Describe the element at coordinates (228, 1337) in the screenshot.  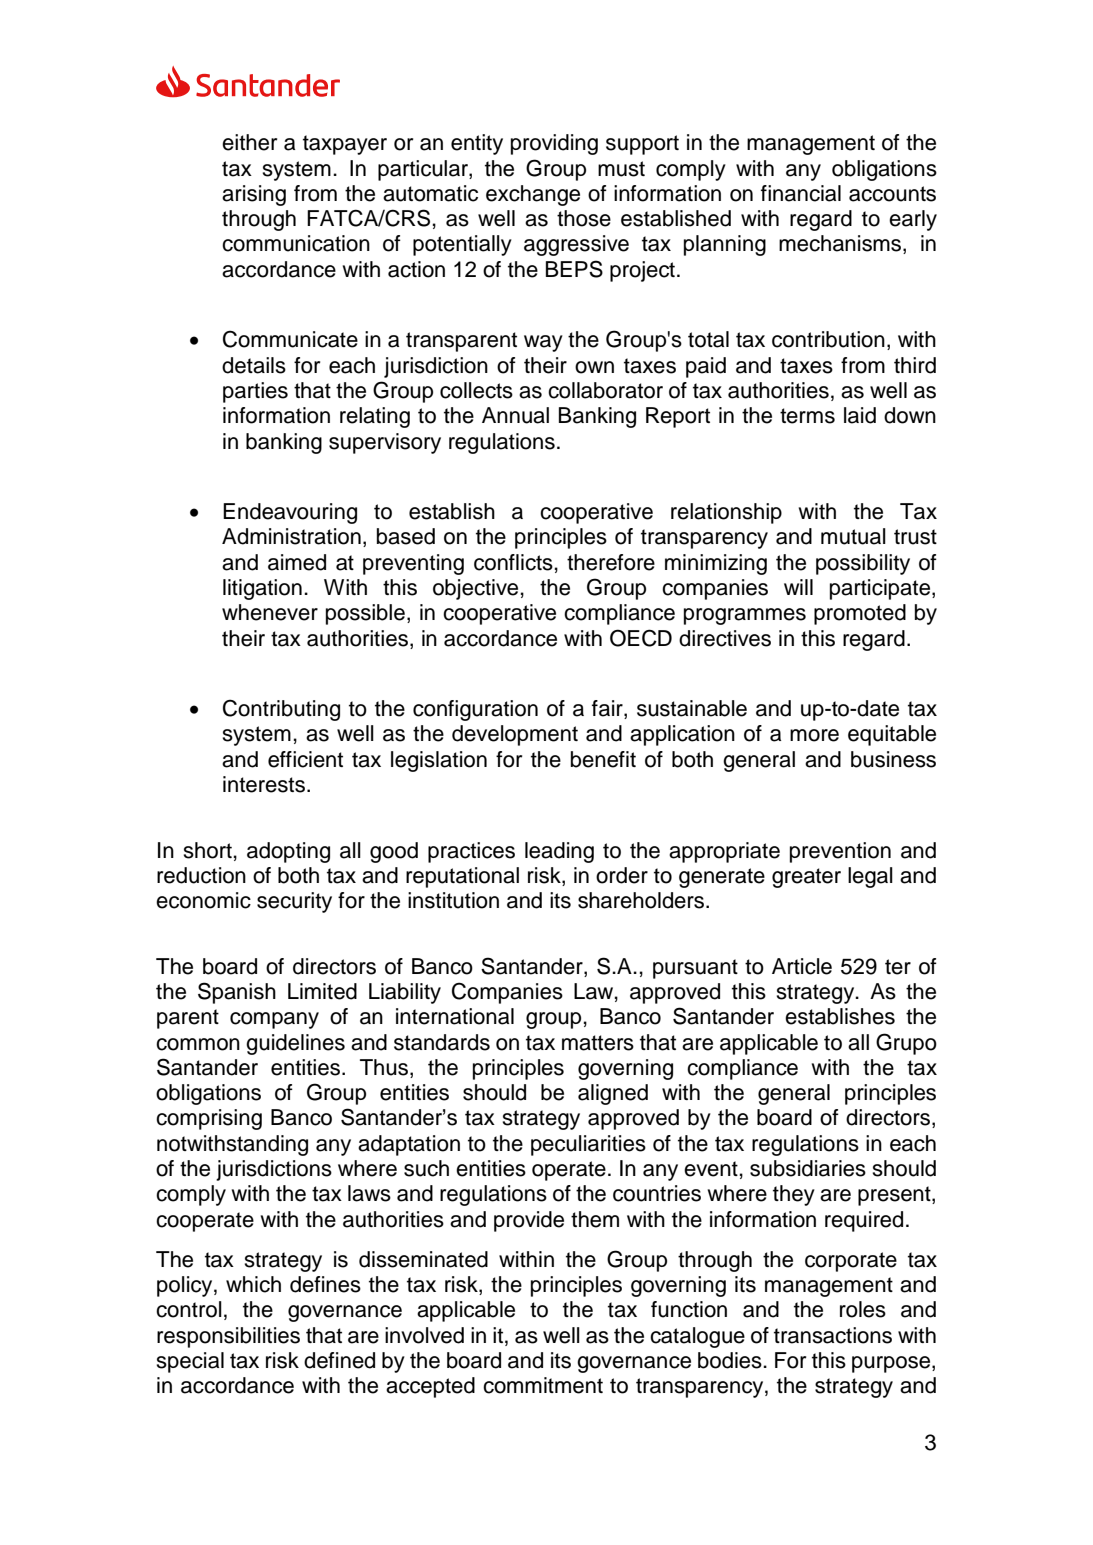
I see `responsibilities` at that location.
